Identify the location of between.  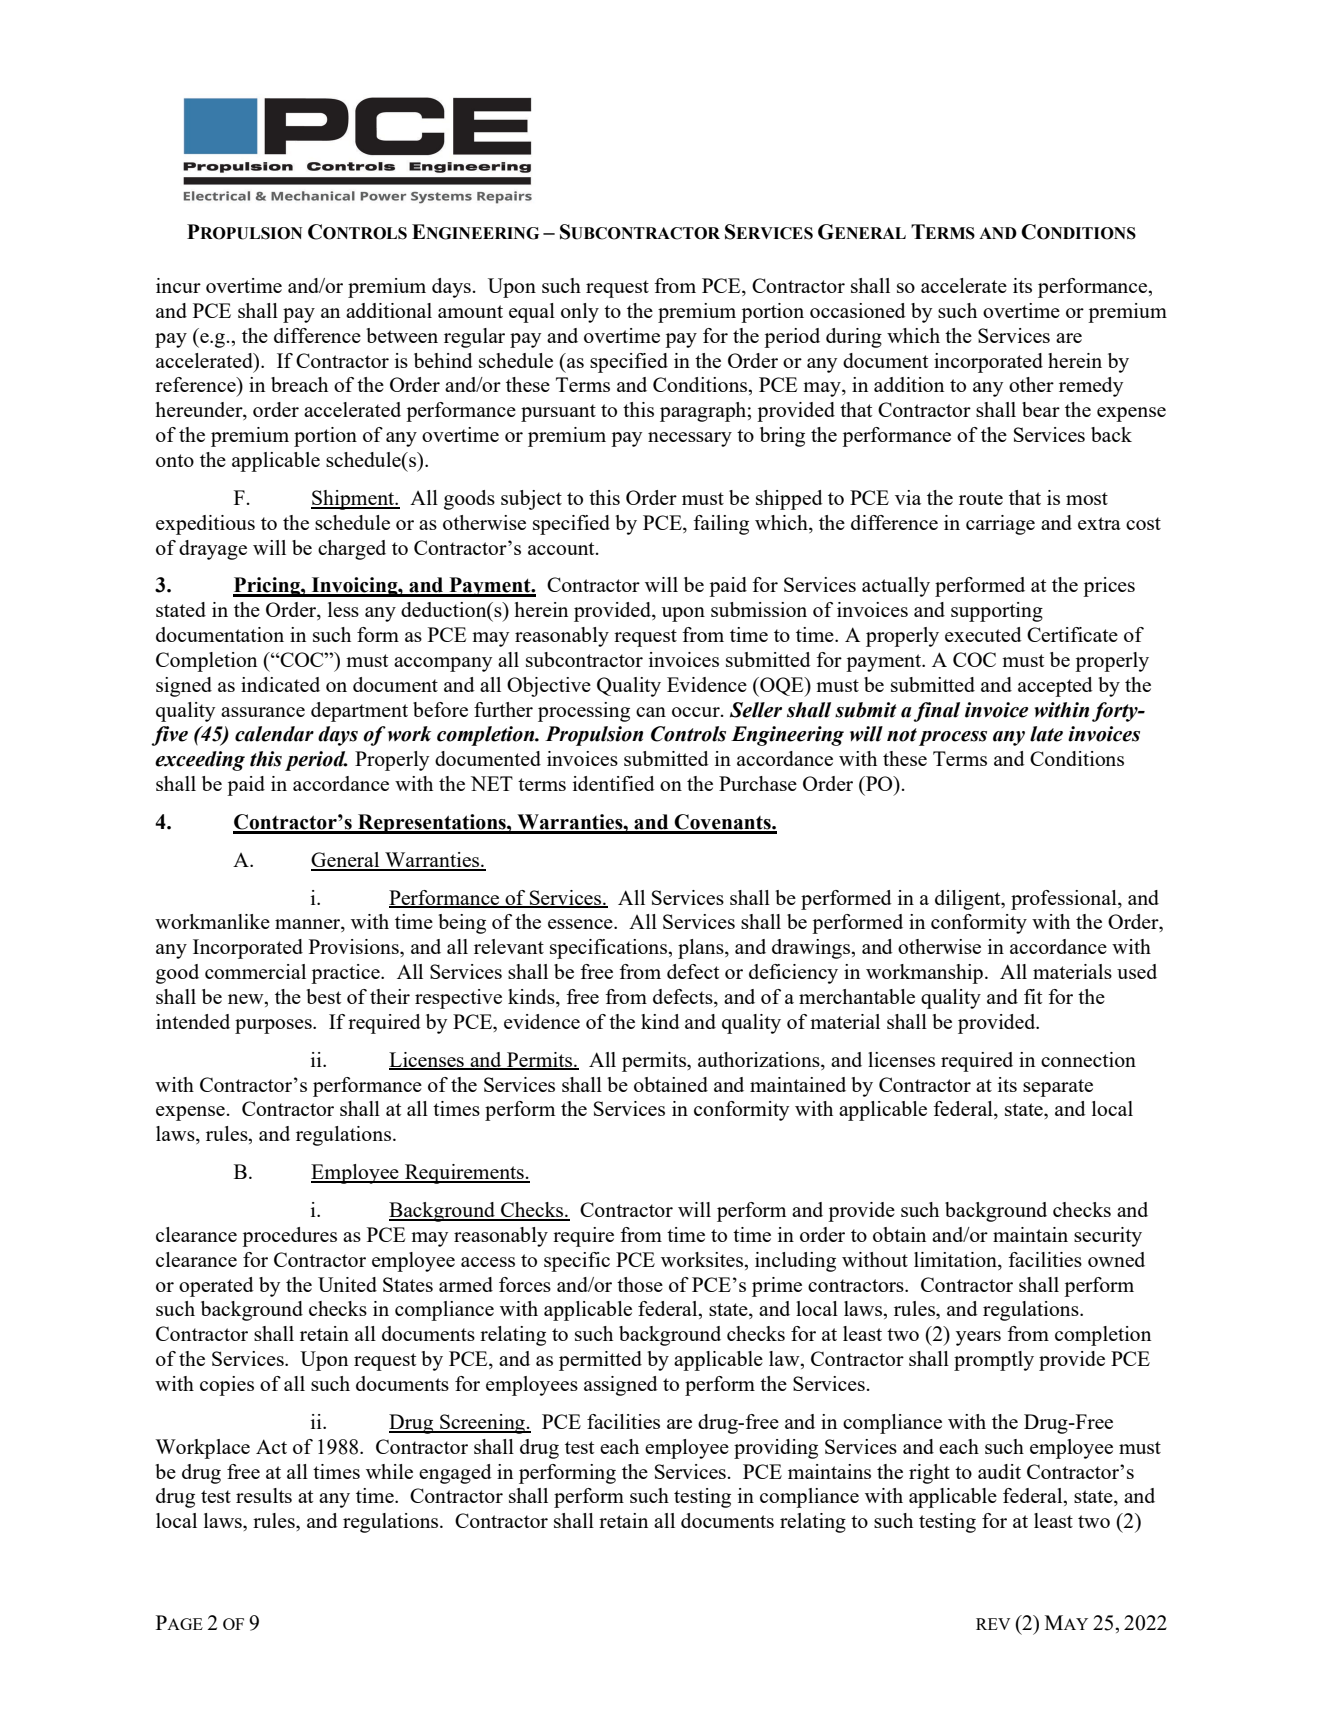
(402, 335).
